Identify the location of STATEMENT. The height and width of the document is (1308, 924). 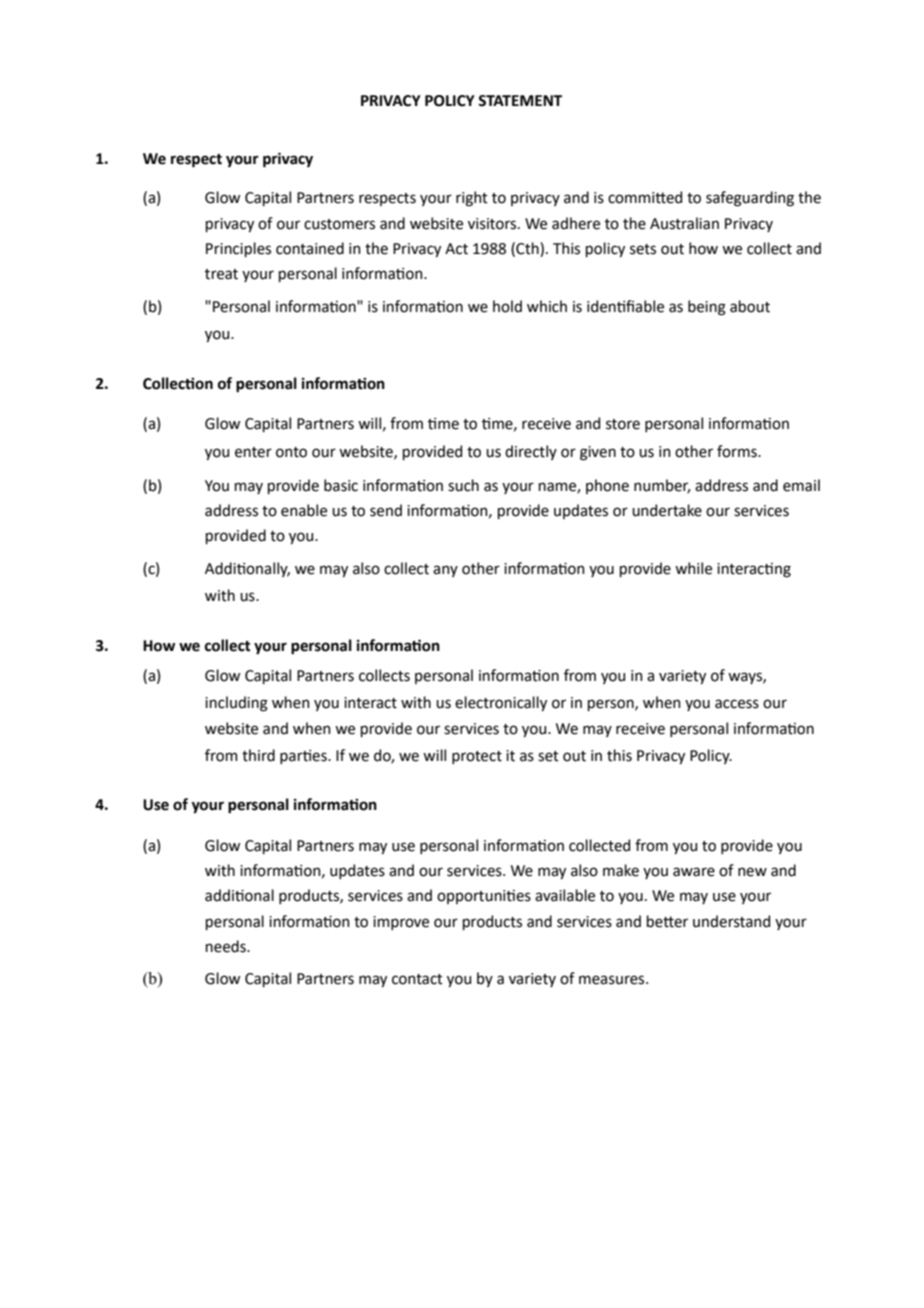
(520, 101).
